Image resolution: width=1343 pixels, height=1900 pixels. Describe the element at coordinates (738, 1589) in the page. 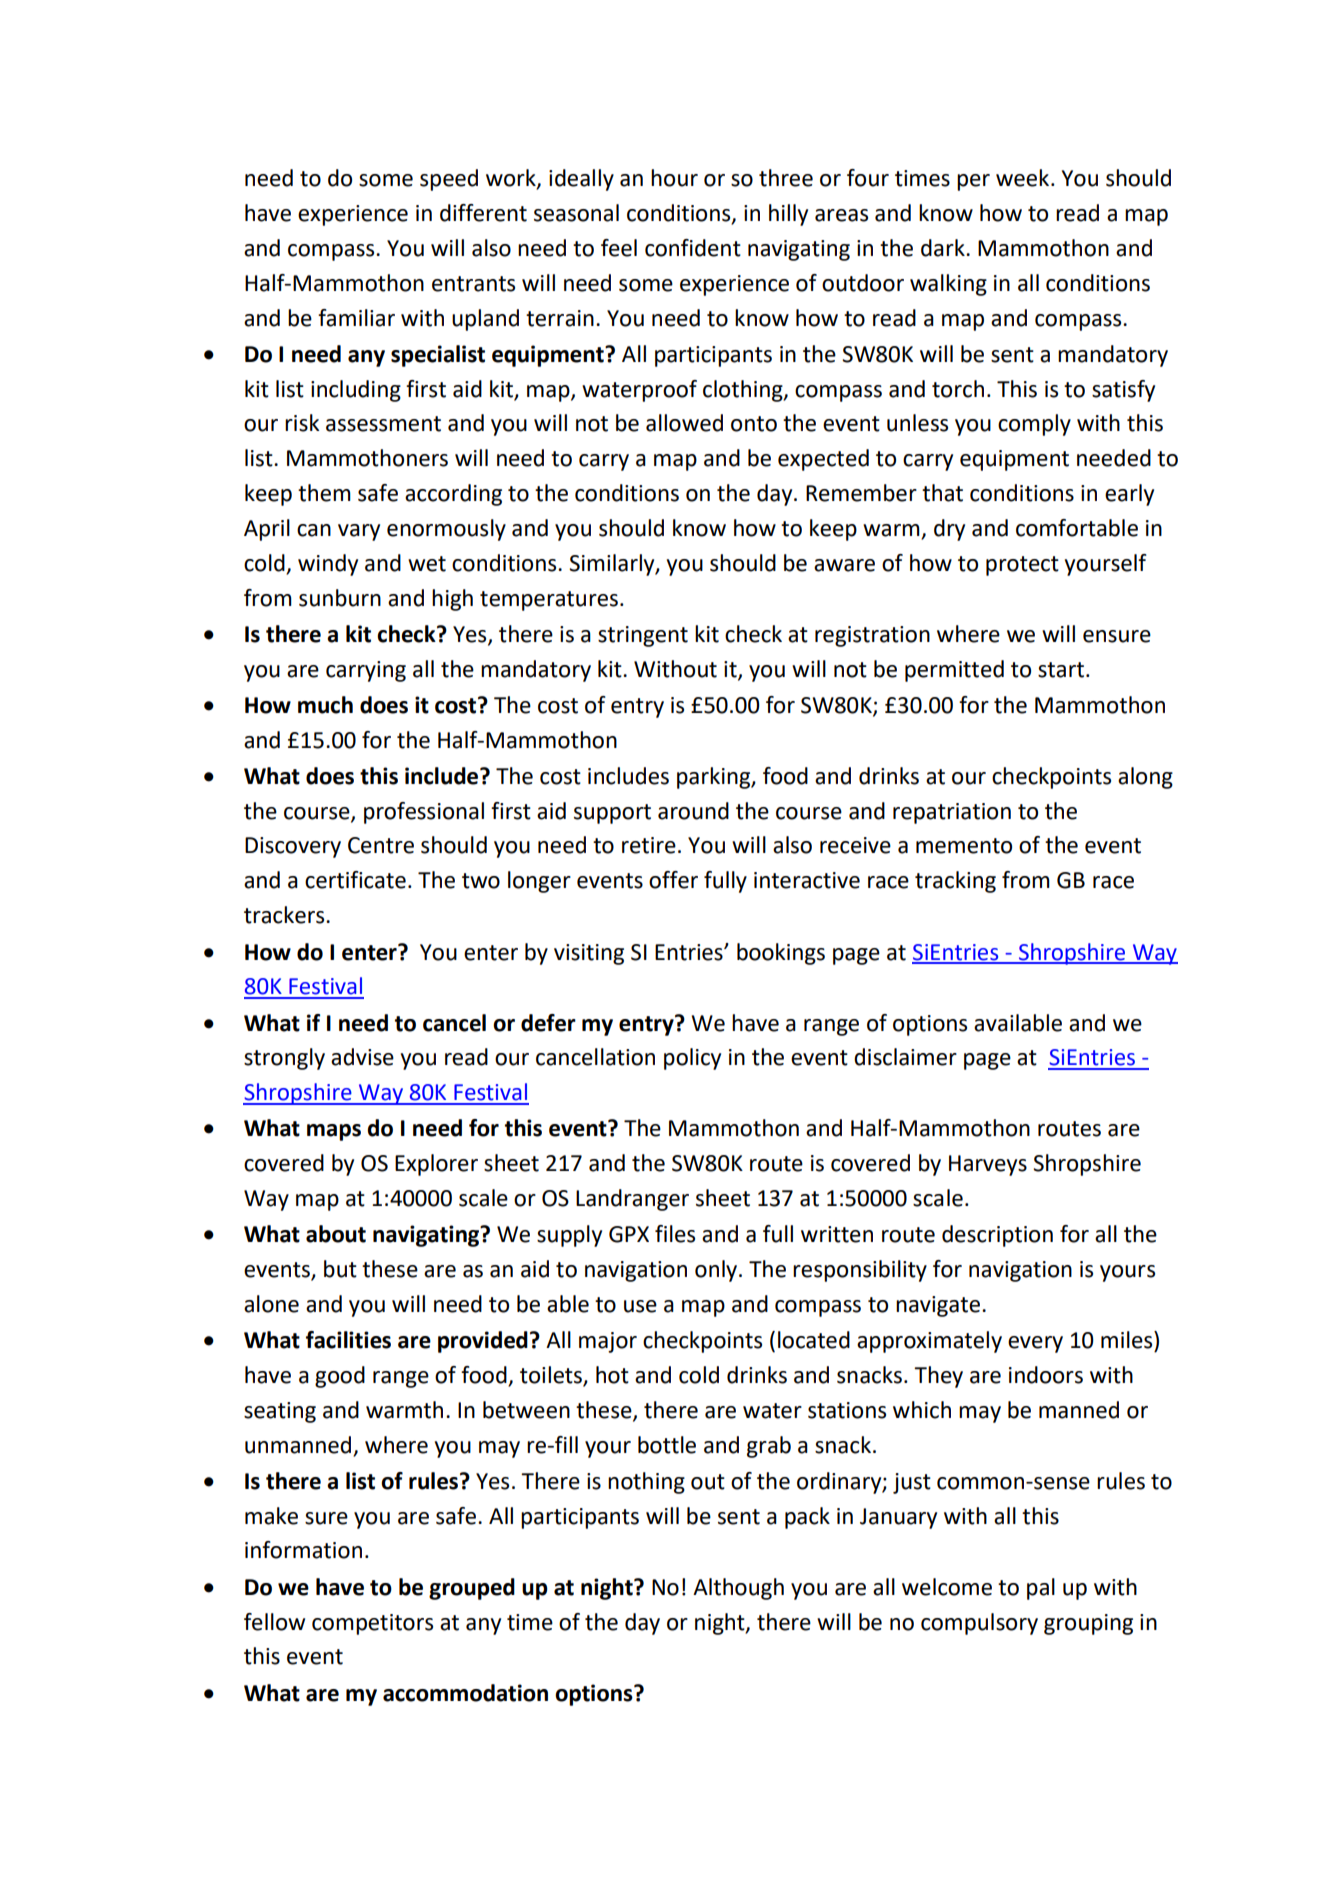

I see `Although` at that location.
